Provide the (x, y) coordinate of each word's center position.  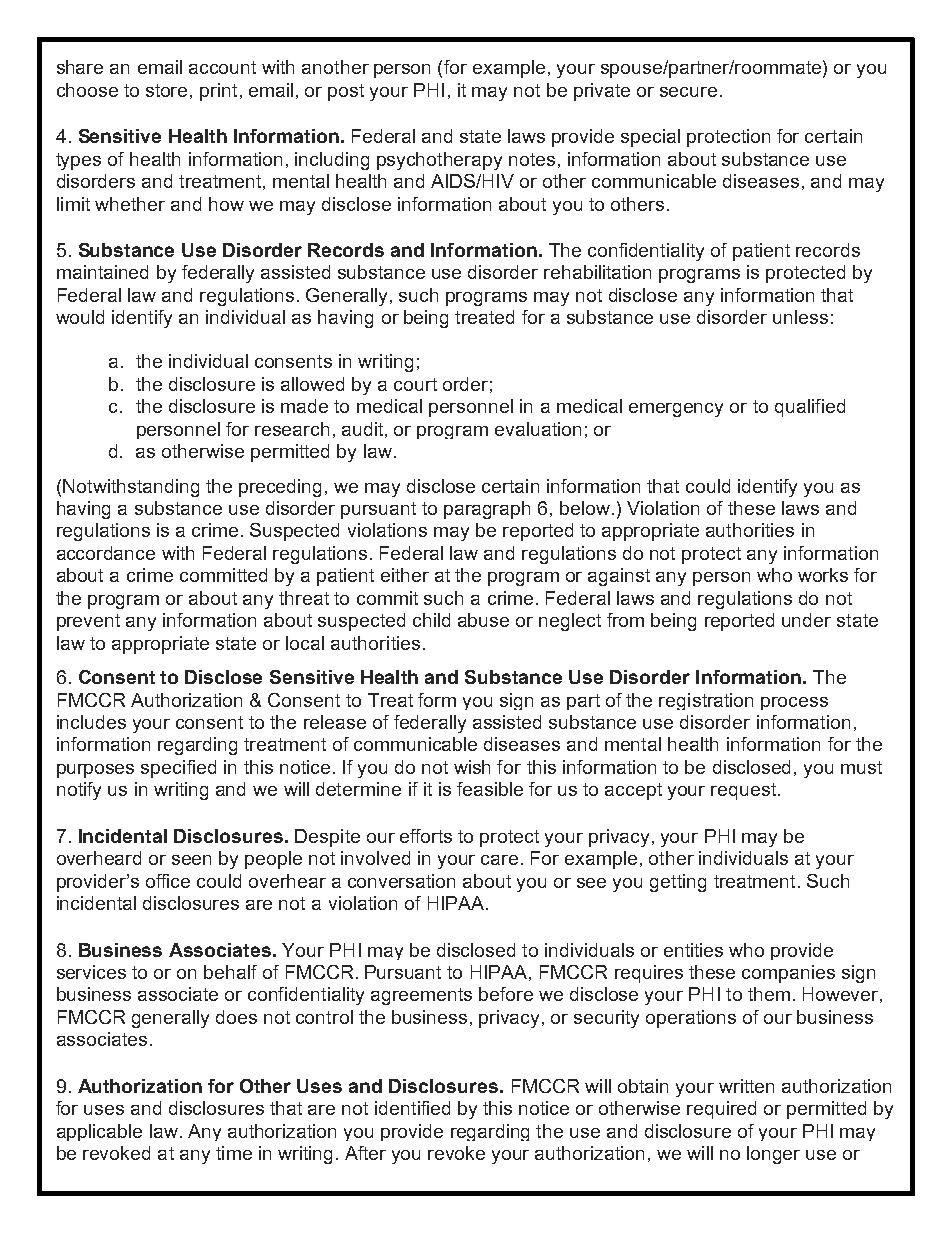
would (80, 317)
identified (412, 1108)
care (499, 860)
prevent (88, 622)
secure (688, 92)
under (806, 620)
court (415, 384)
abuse (483, 620)
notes (532, 159)
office (168, 881)
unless (800, 317)
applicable (99, 1132)
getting (678, 883)
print (218, 92)
